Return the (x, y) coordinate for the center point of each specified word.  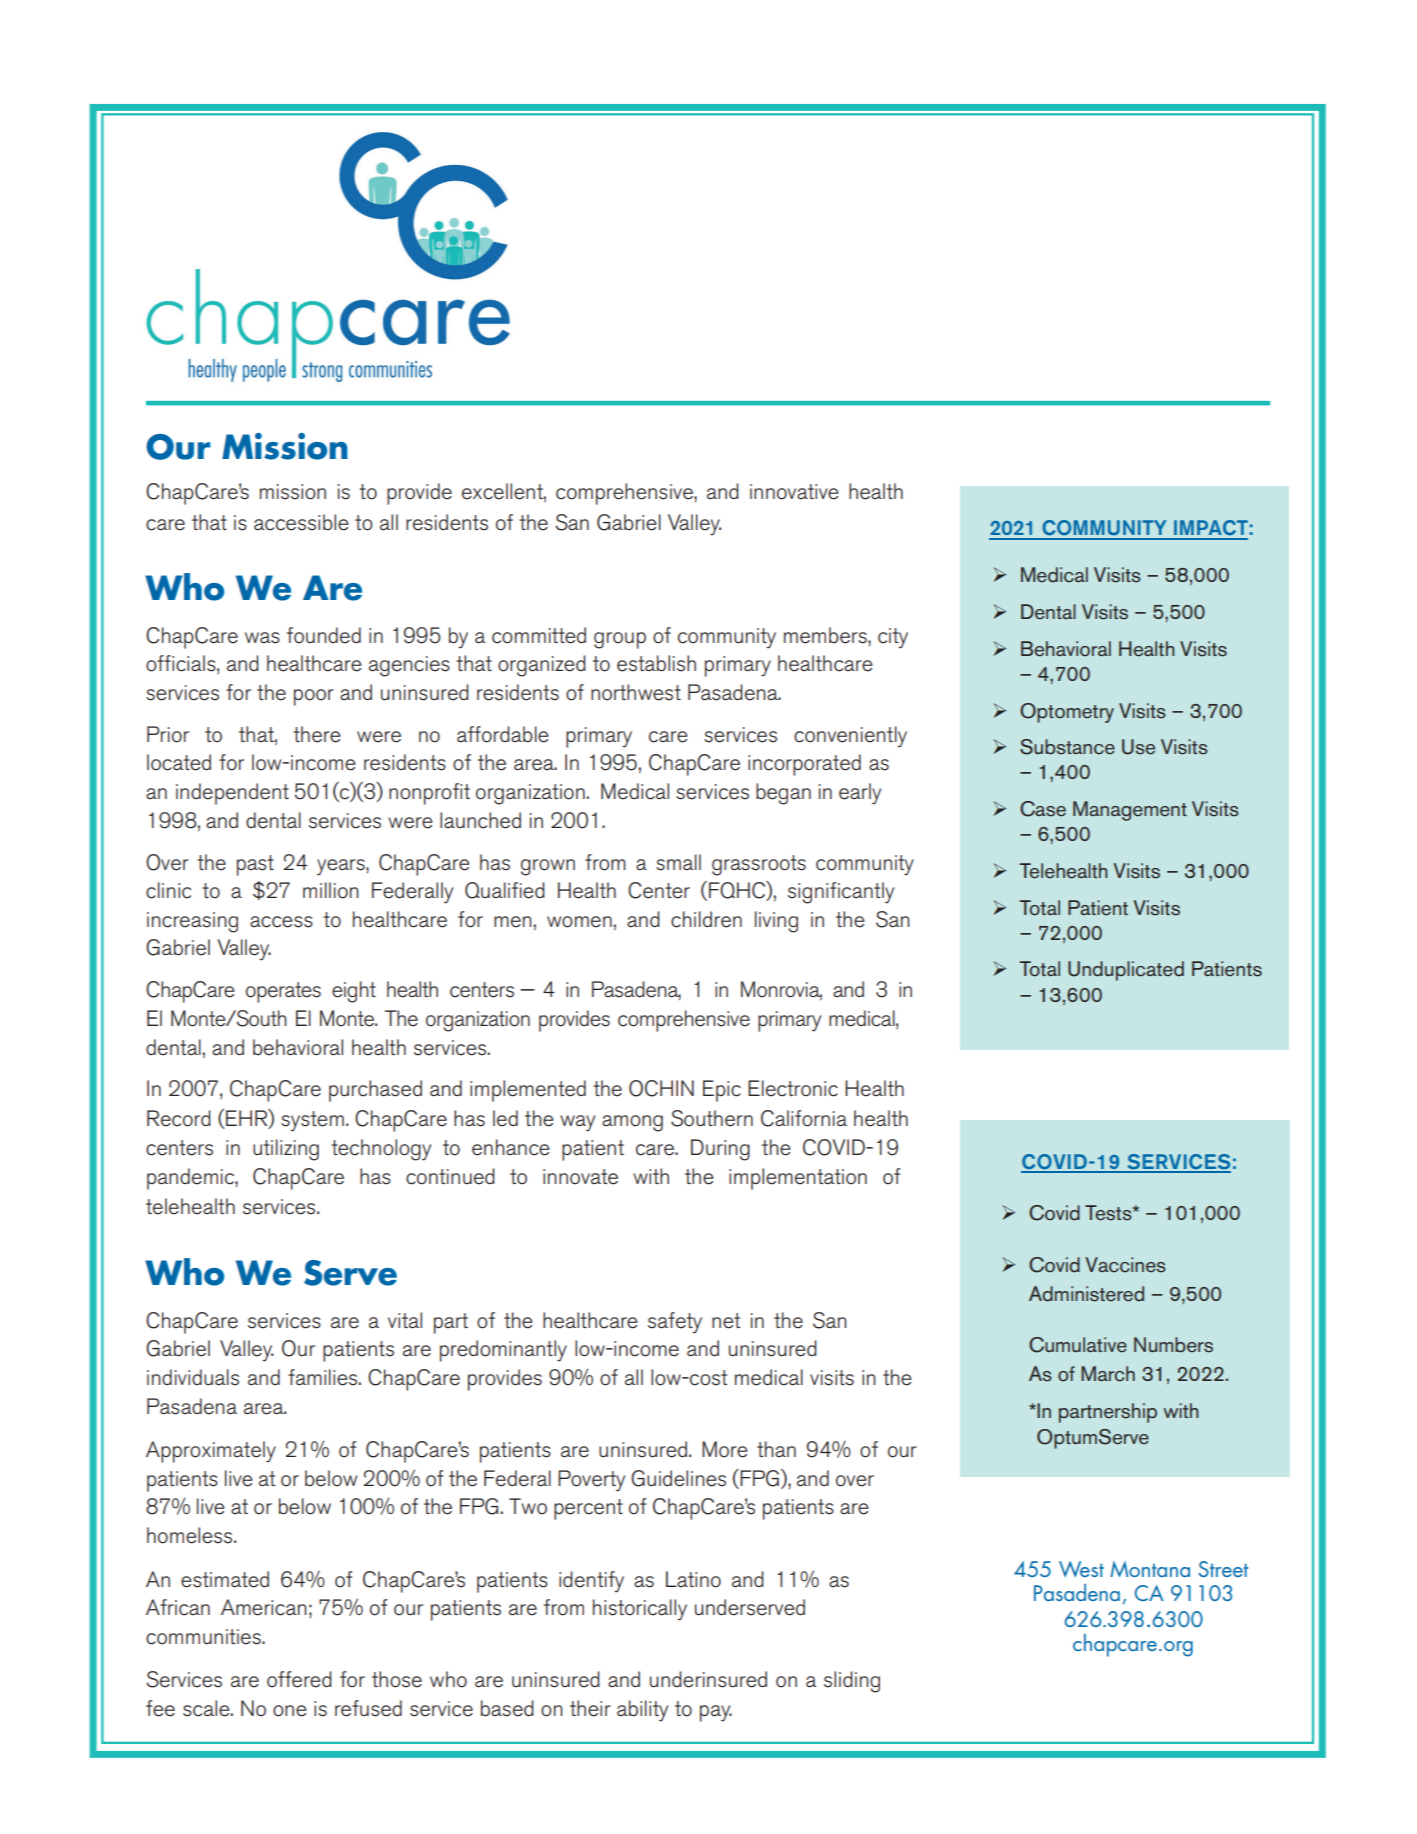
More (724, 1449)
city (893, 638)
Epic (722, 1091)
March (1108, 1374)
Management (1130, 811)
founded (324, 635)
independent (232, 794)
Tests (1109, 1213)
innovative (794, 492)
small (678, 862)
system (312, 1121)
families (324, 1377)
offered (299, 1679)
